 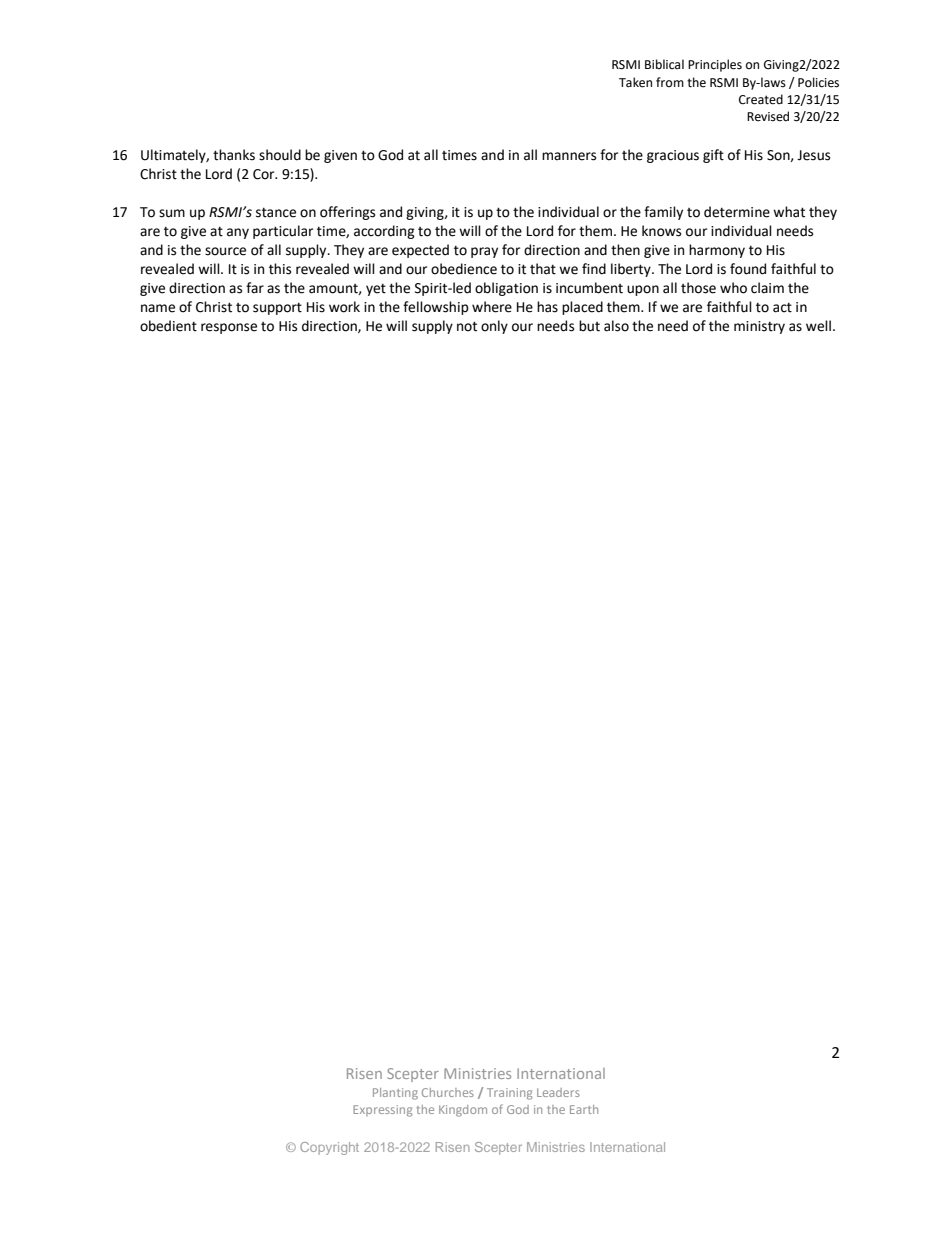 I want to click on Earth, so click(x=584, y=1109).
